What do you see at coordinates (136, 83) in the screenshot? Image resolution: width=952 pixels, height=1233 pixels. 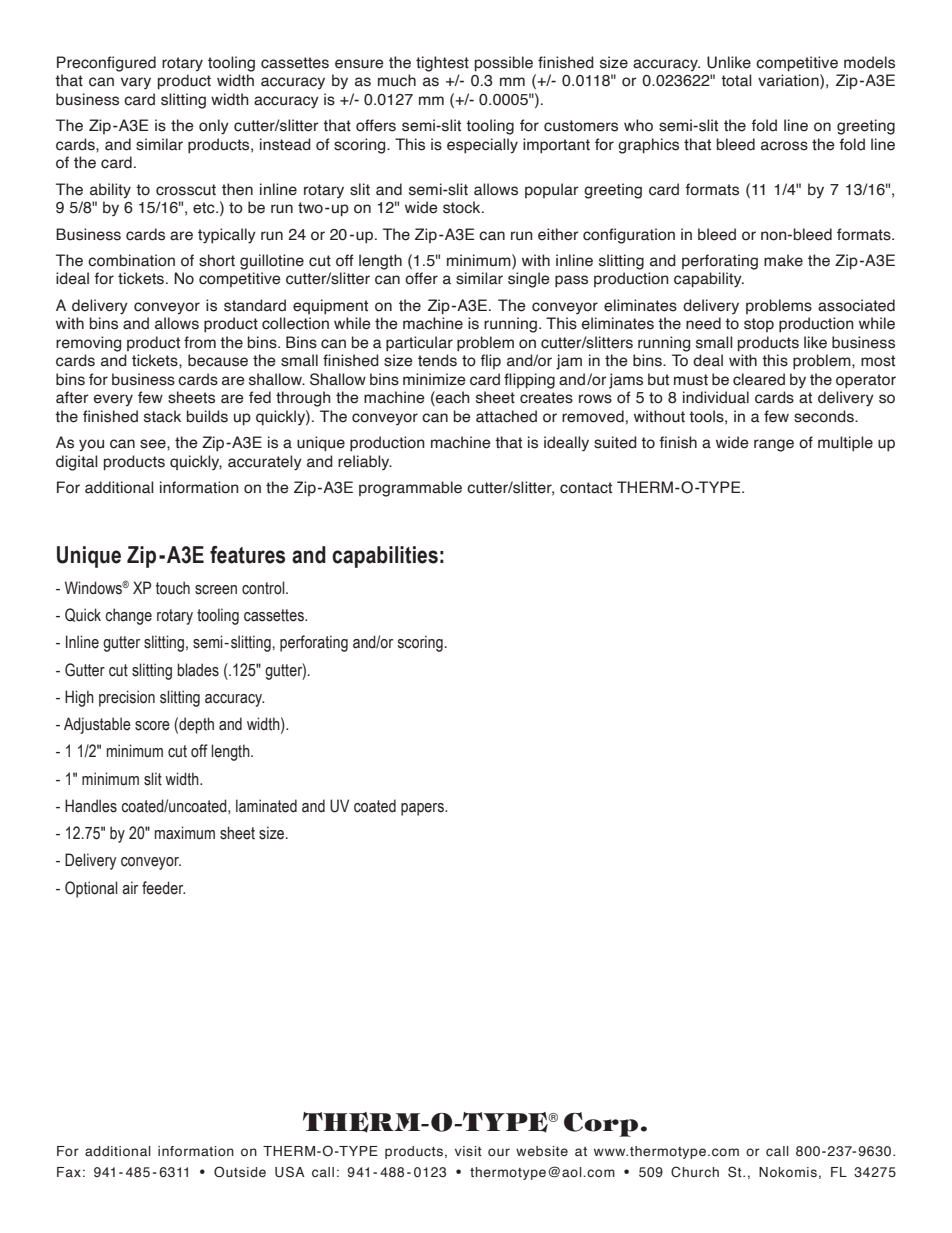 I see `vary` at bounding box center [136, 83].
